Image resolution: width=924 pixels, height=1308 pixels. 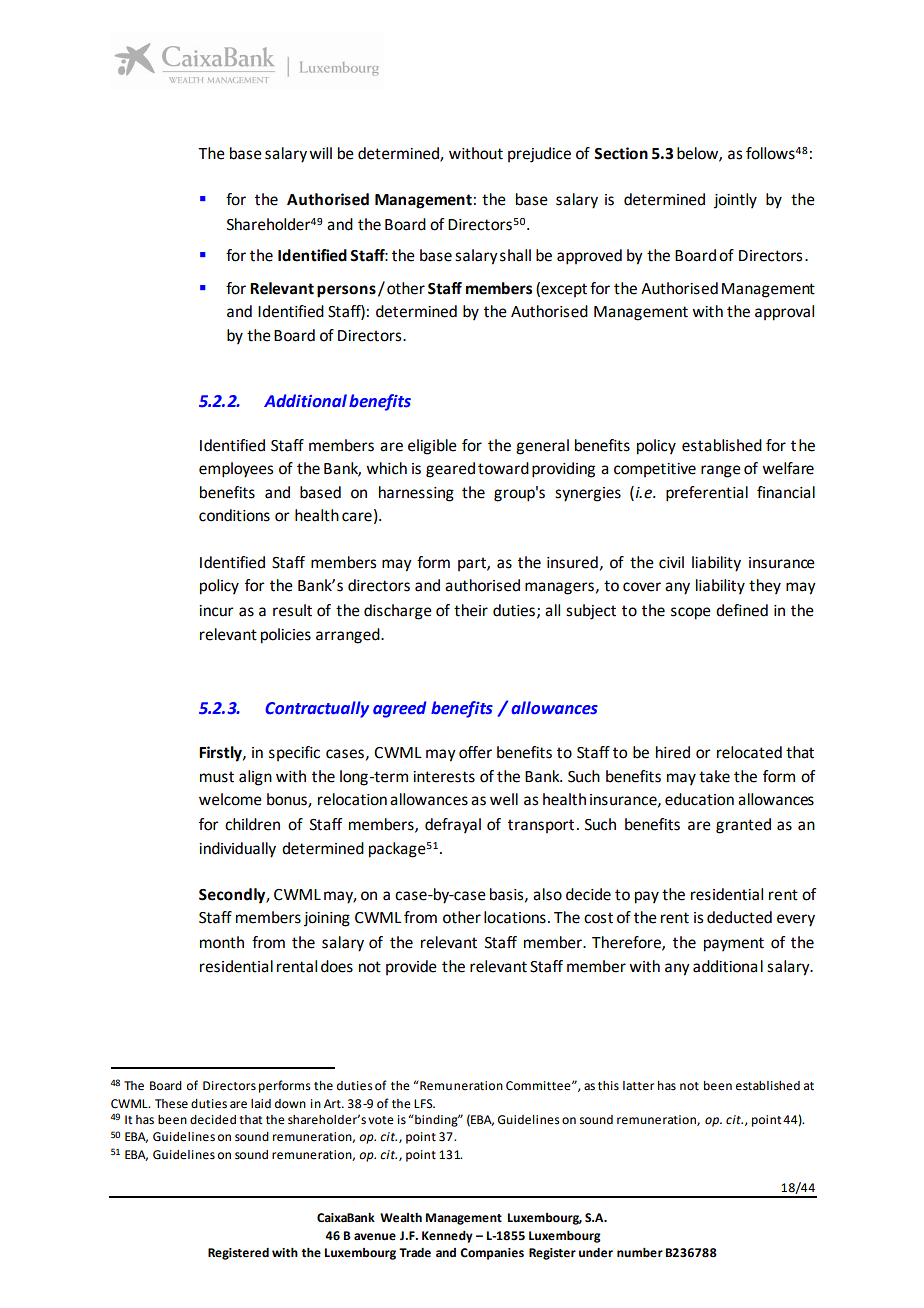 I want to click on will, so click(x=320, y=153).
